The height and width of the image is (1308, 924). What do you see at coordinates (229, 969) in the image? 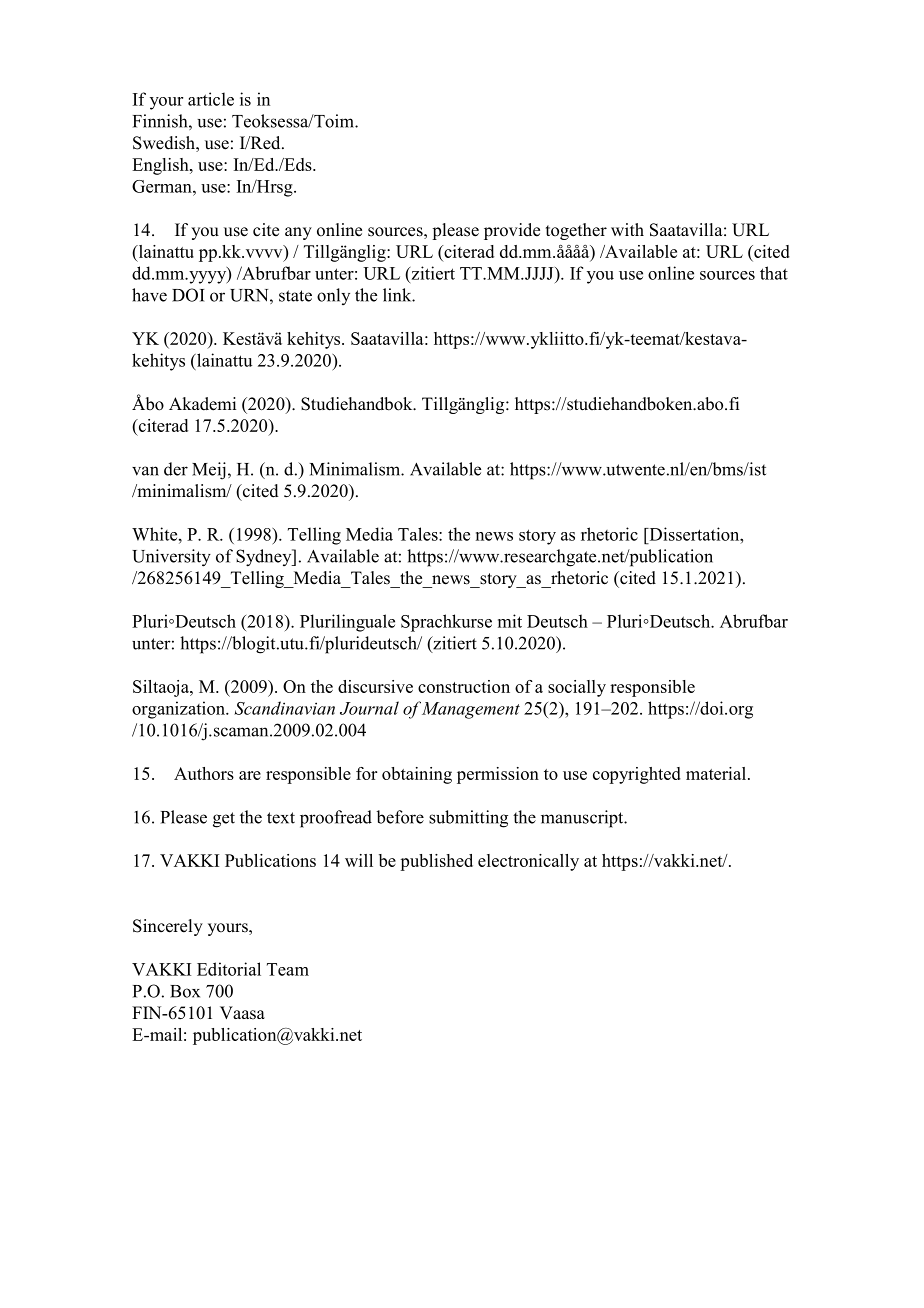
I see `Editorial` at bounding box center [229, 969].
